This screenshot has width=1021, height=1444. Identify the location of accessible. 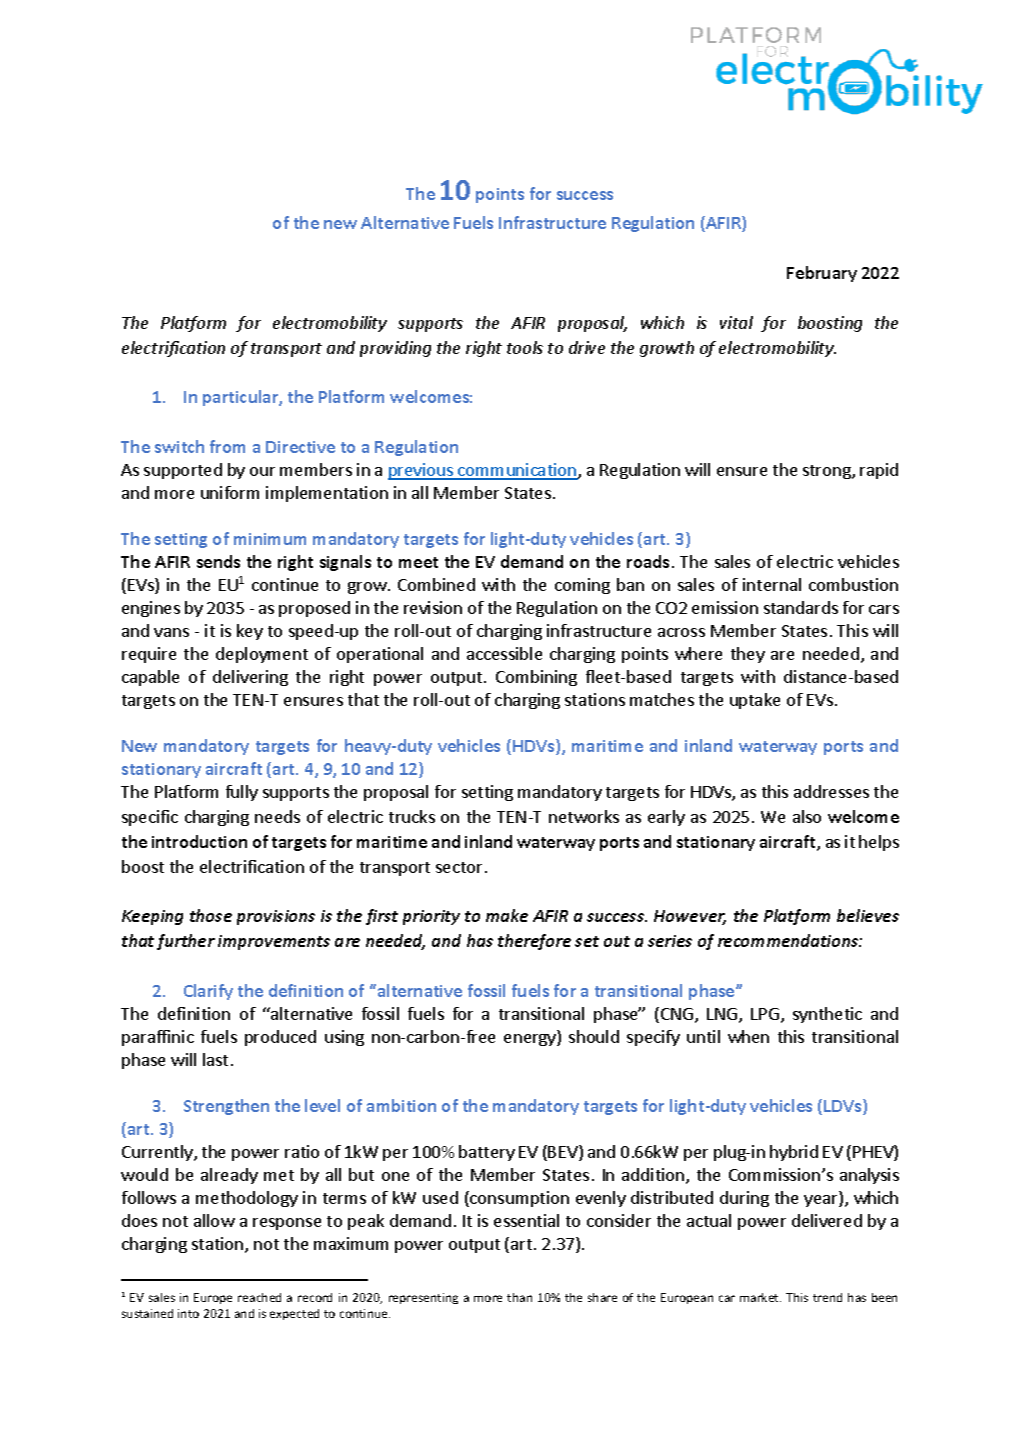
(504, 653).
